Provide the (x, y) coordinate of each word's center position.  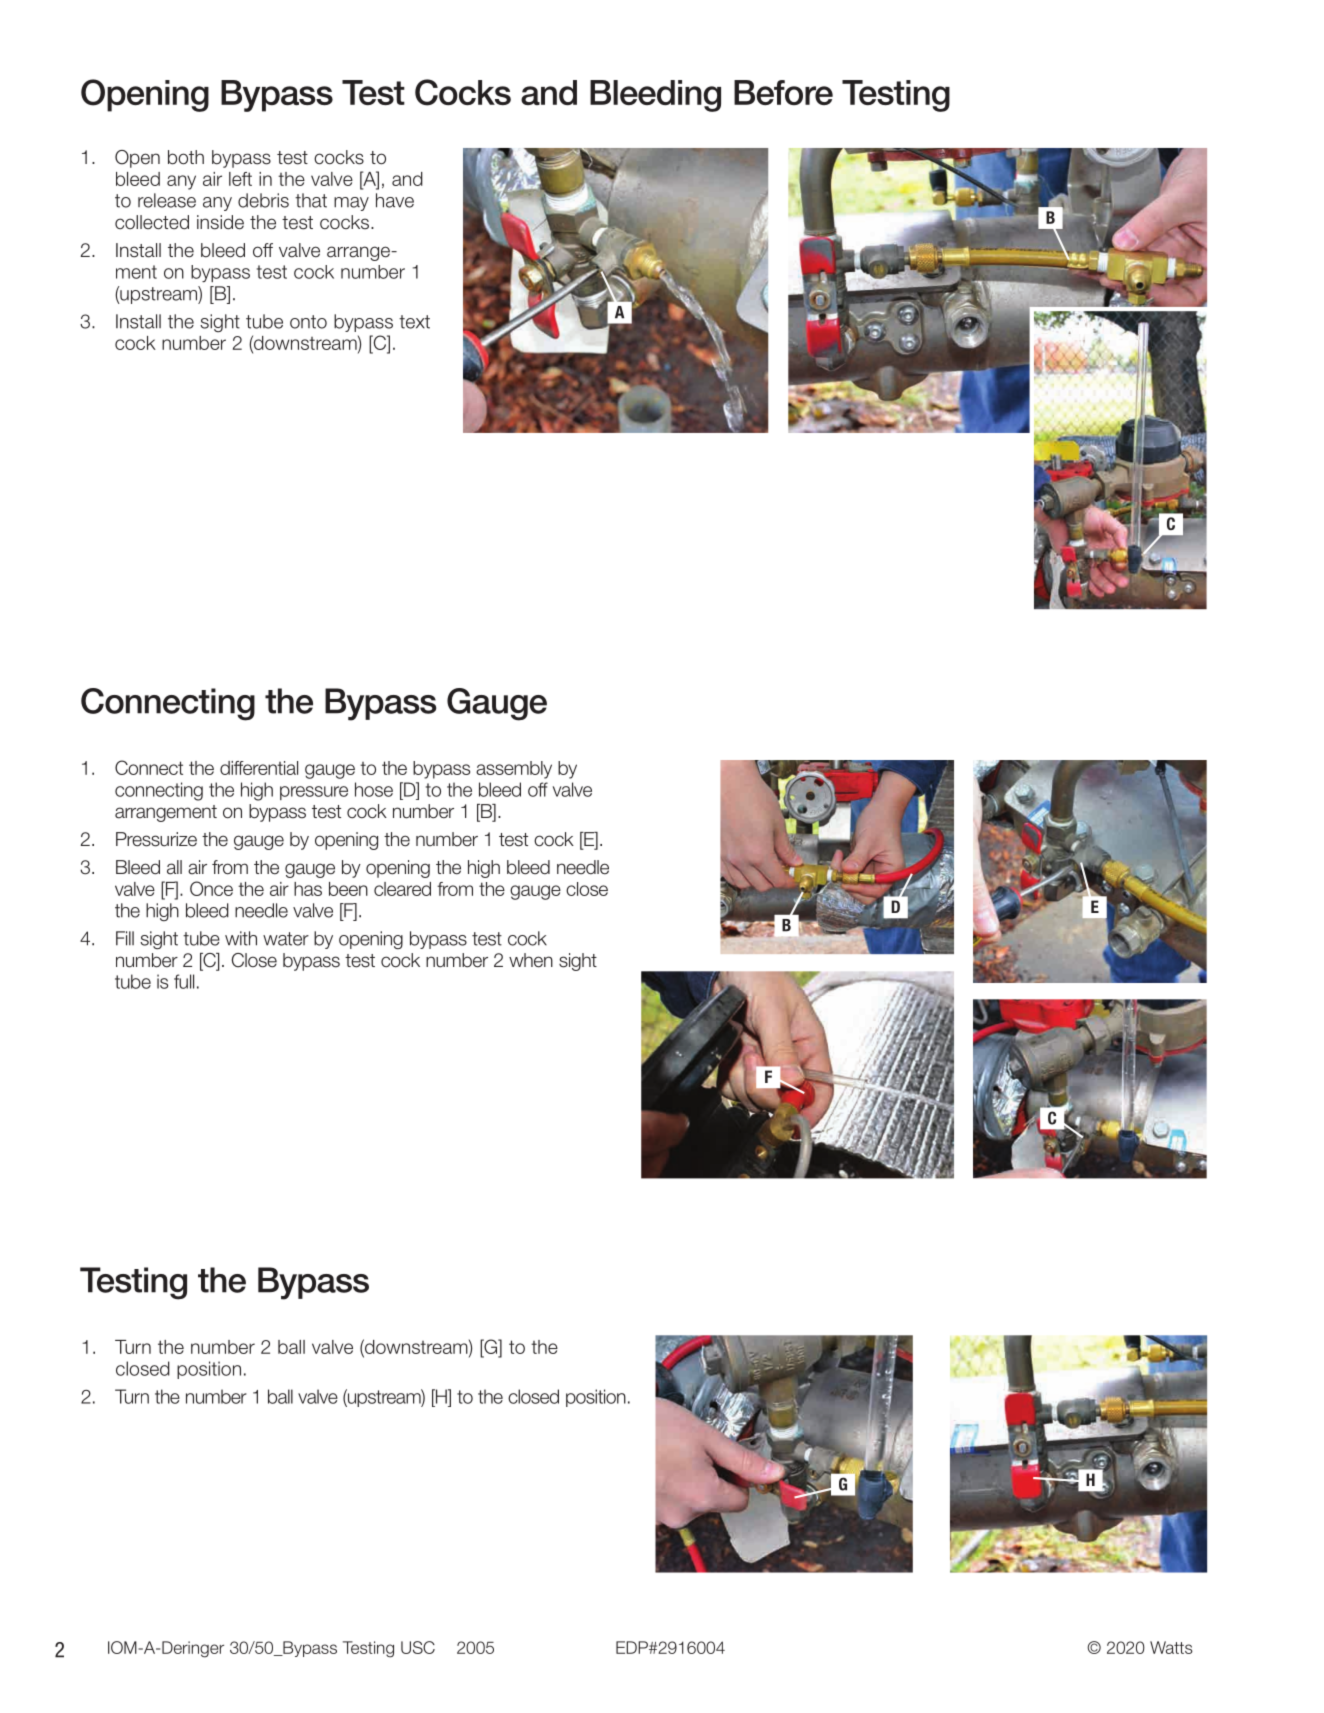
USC (418, 1647)
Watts (1171, 1647)
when (531, 960)
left (240, 179)
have (395, 200)
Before (783, 92)
